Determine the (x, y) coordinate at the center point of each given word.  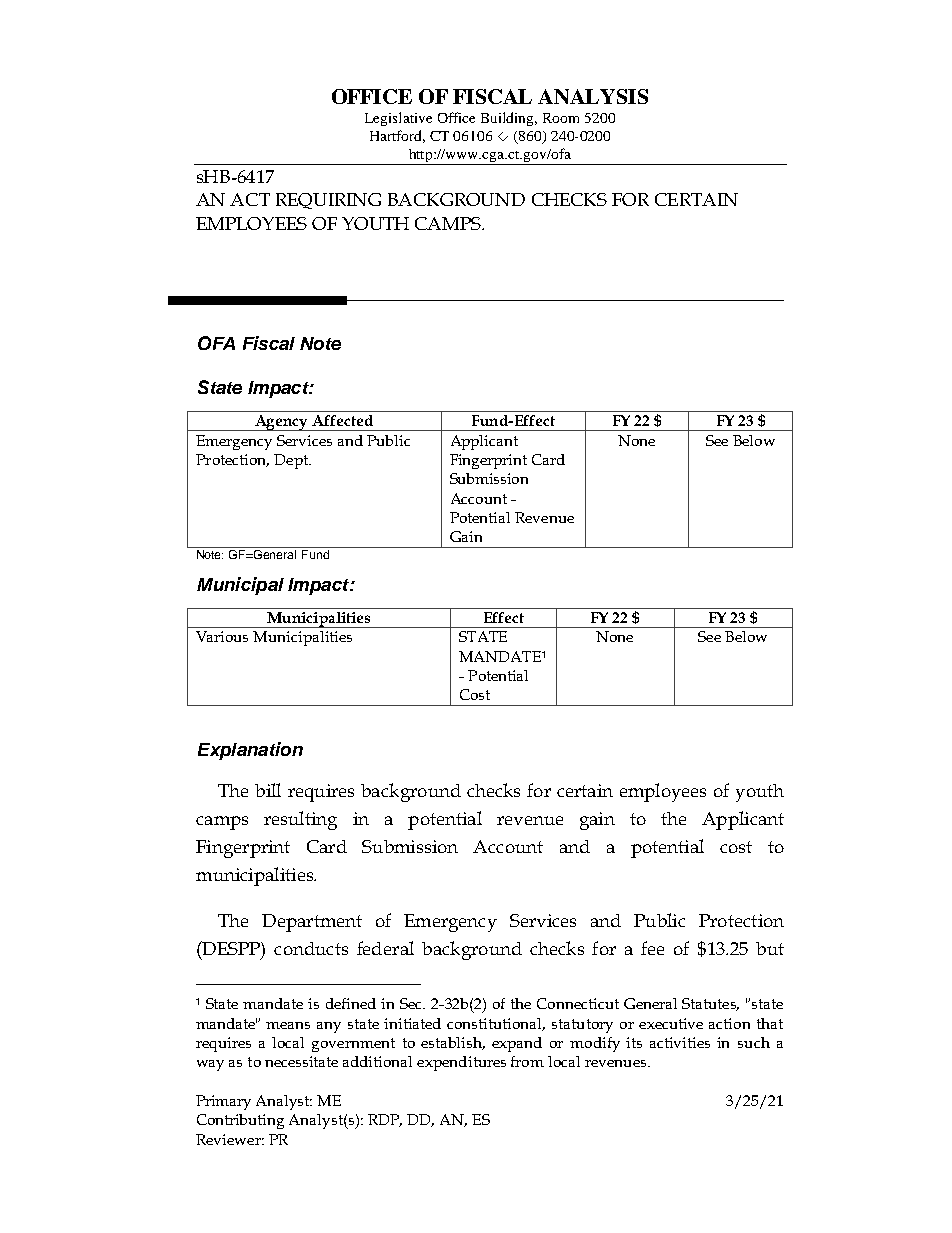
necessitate (301, 1061)
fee (652, 948)
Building (509, 119)
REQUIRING (328, 201)
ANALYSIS (593, 96)
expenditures (461, 1063)
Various (222, 636)
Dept (292, 461)
